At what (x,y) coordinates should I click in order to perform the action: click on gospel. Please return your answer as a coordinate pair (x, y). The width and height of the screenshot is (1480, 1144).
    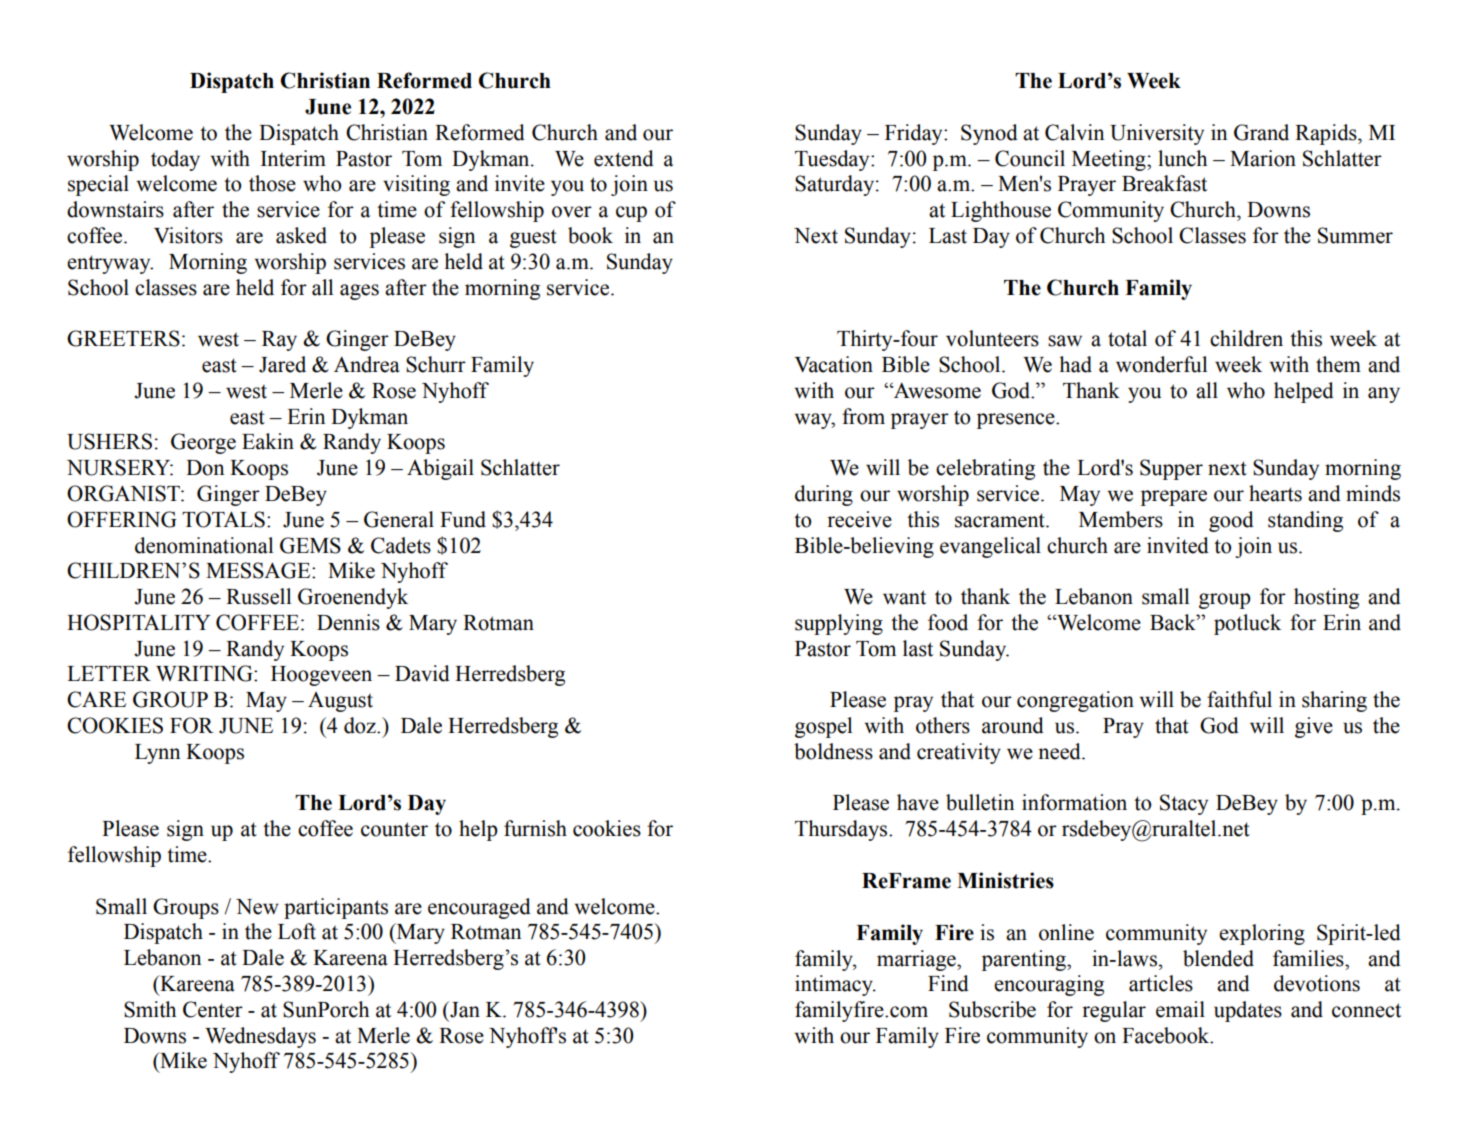
    Looking at the image, I should click on (823, 727).
